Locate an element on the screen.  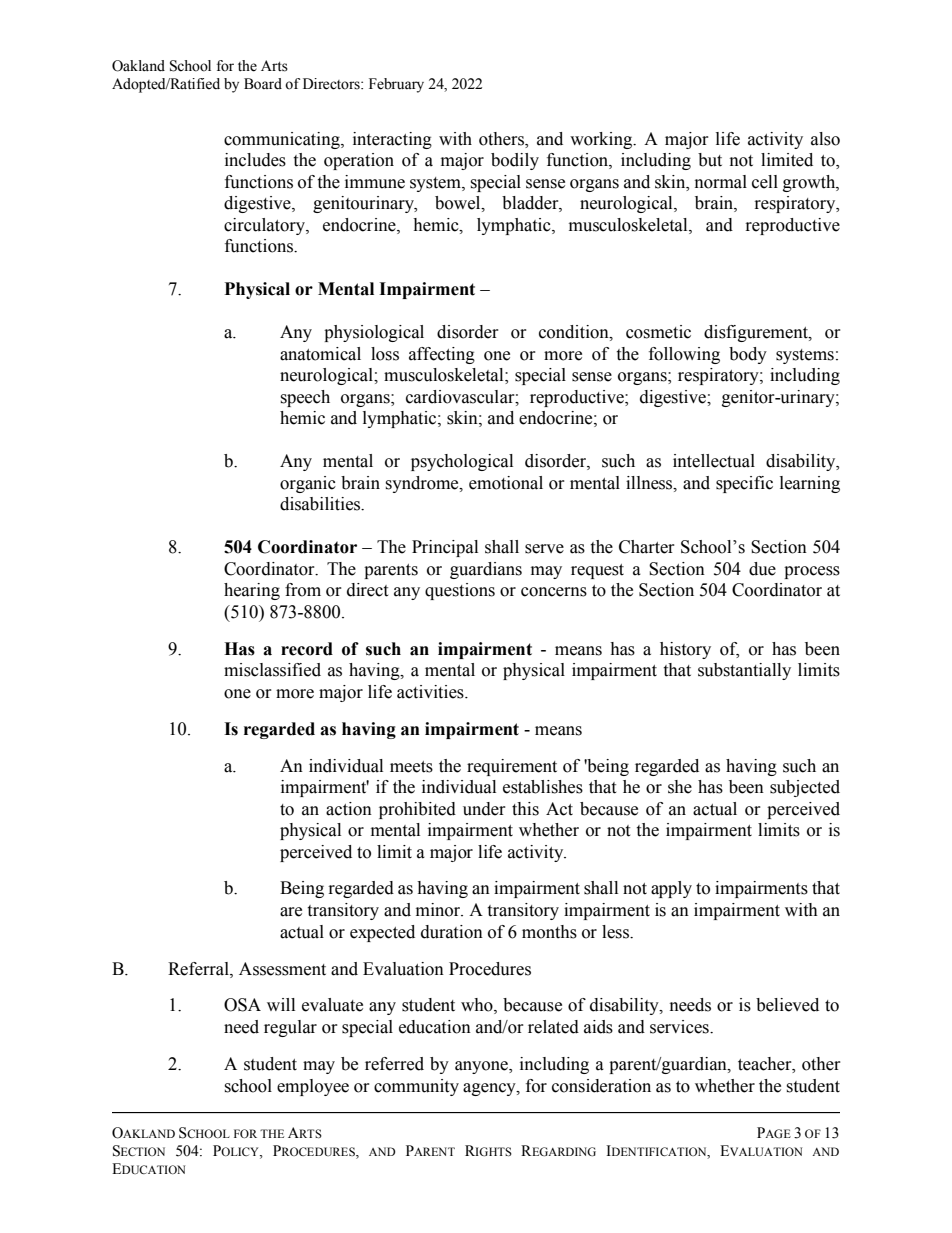
employee is located at coordinates (313, 1087).
